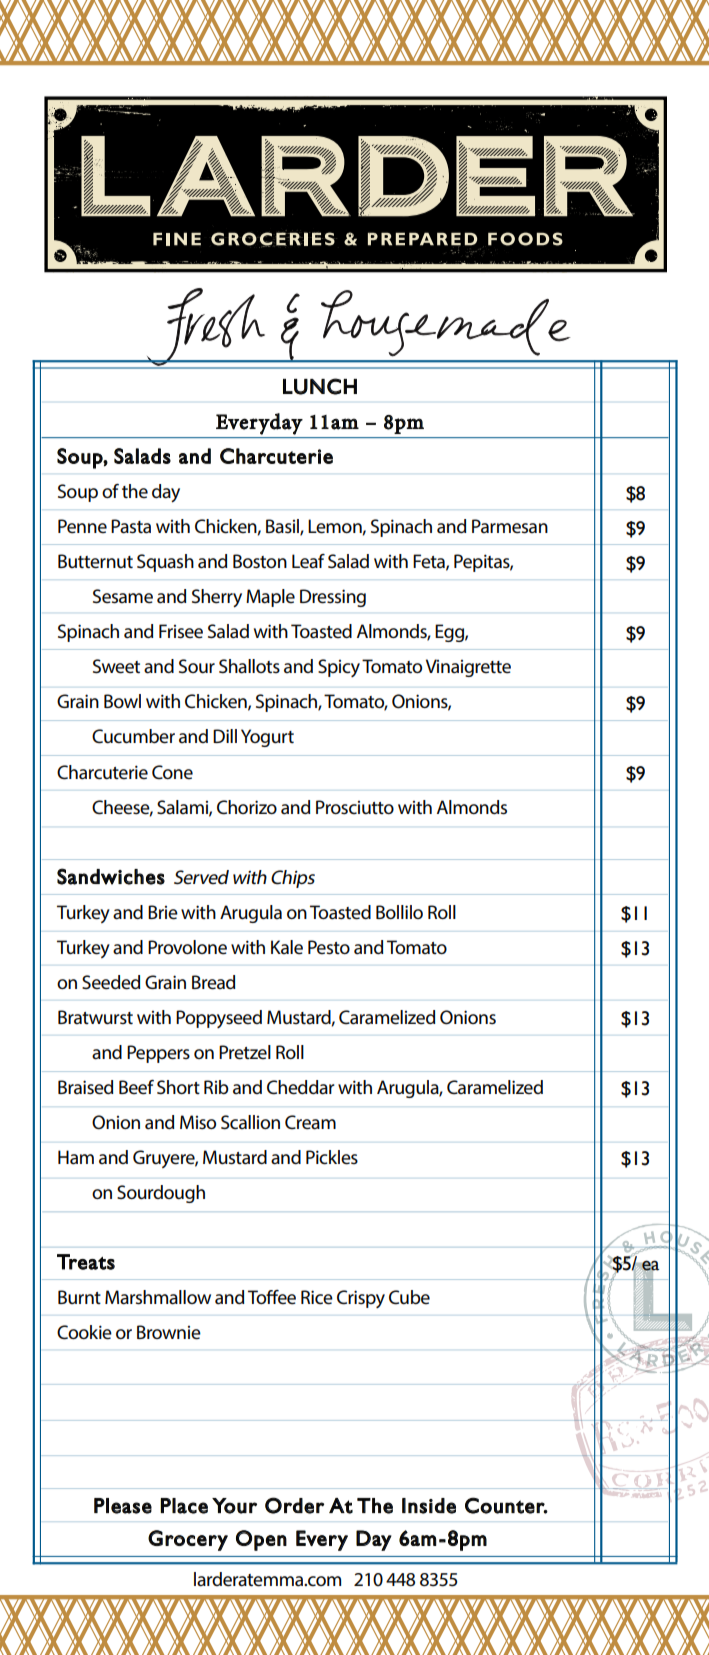 The width and height of the image is (709, 1655). What do you see at coordinates (320, 386) in the image?
I see `LUNCH` at bounding box center [320, 386].
